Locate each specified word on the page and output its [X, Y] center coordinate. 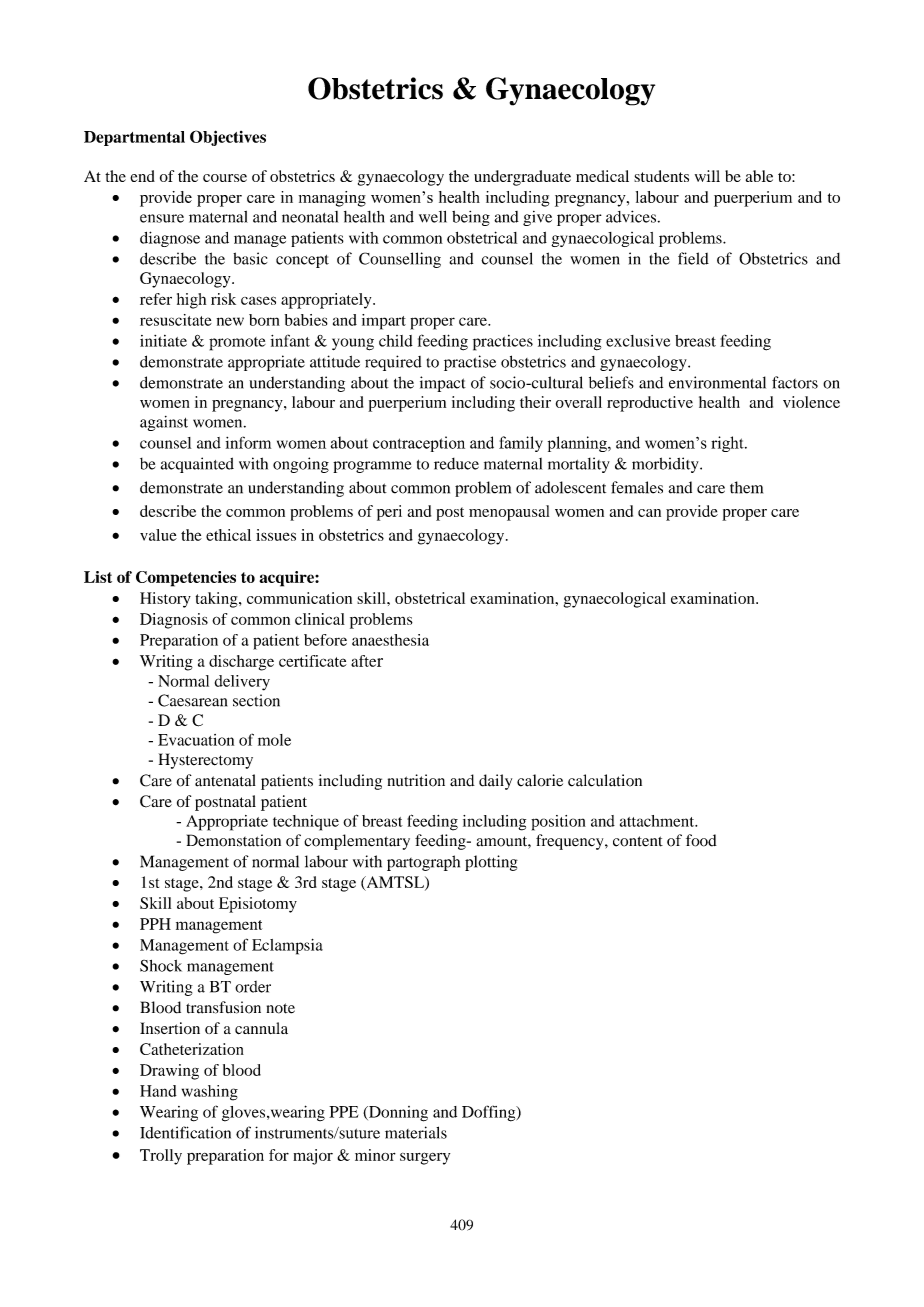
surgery [425, 1158]
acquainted [197, 465]
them [746, 487]
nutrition [416, 780]
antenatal [225, 780]
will [707, 176]
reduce [456, 464]
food [701, 840]
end [142, 176]
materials [416, 1132]
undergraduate [522, 178]
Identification [185, 1132]
